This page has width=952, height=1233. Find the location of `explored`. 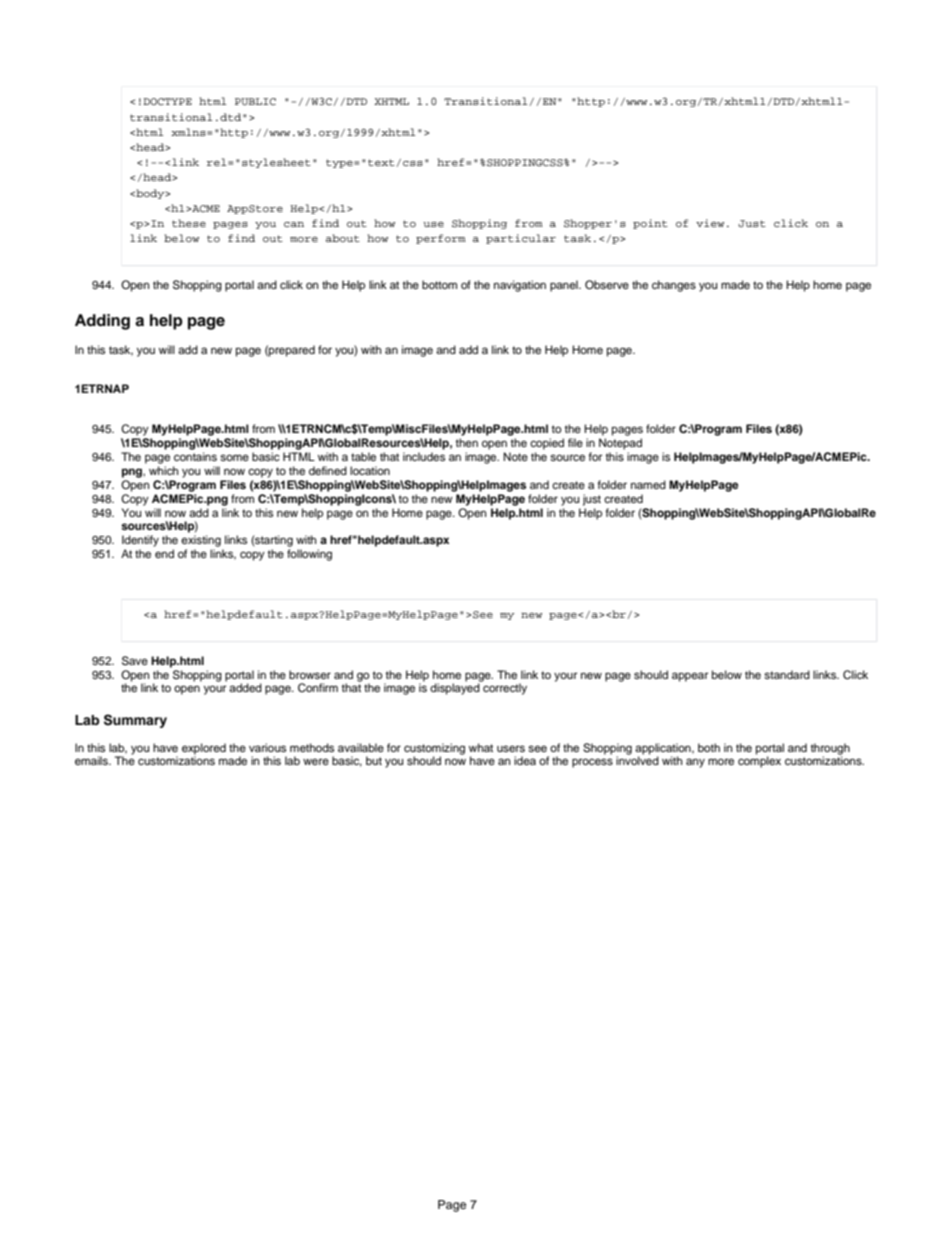

explored is located at coordinates (204, 750).
